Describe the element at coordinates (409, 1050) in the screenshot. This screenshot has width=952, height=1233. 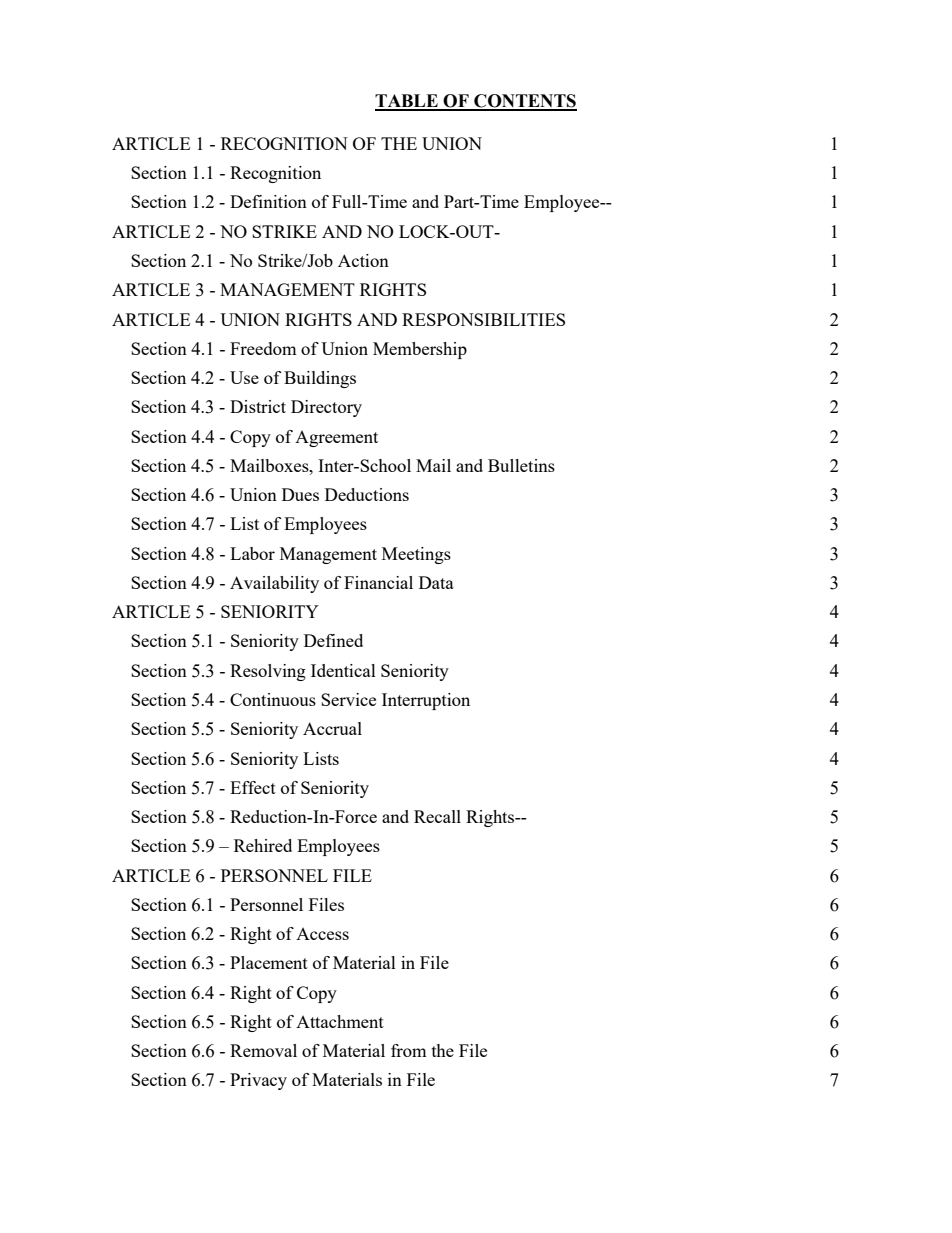
I see `from` at that location.
